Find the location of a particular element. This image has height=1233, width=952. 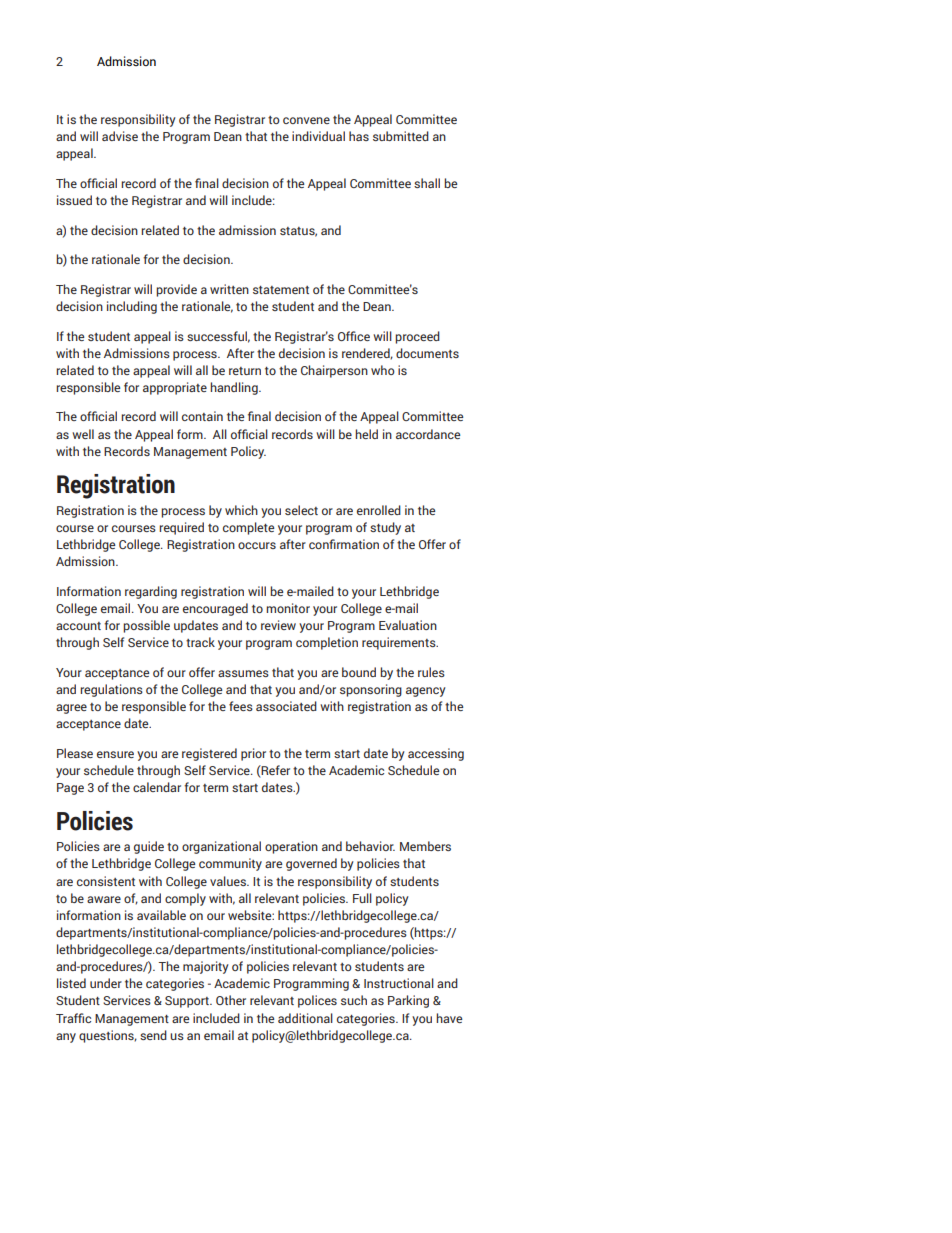

Other is located at coordinates (231, 1000).
